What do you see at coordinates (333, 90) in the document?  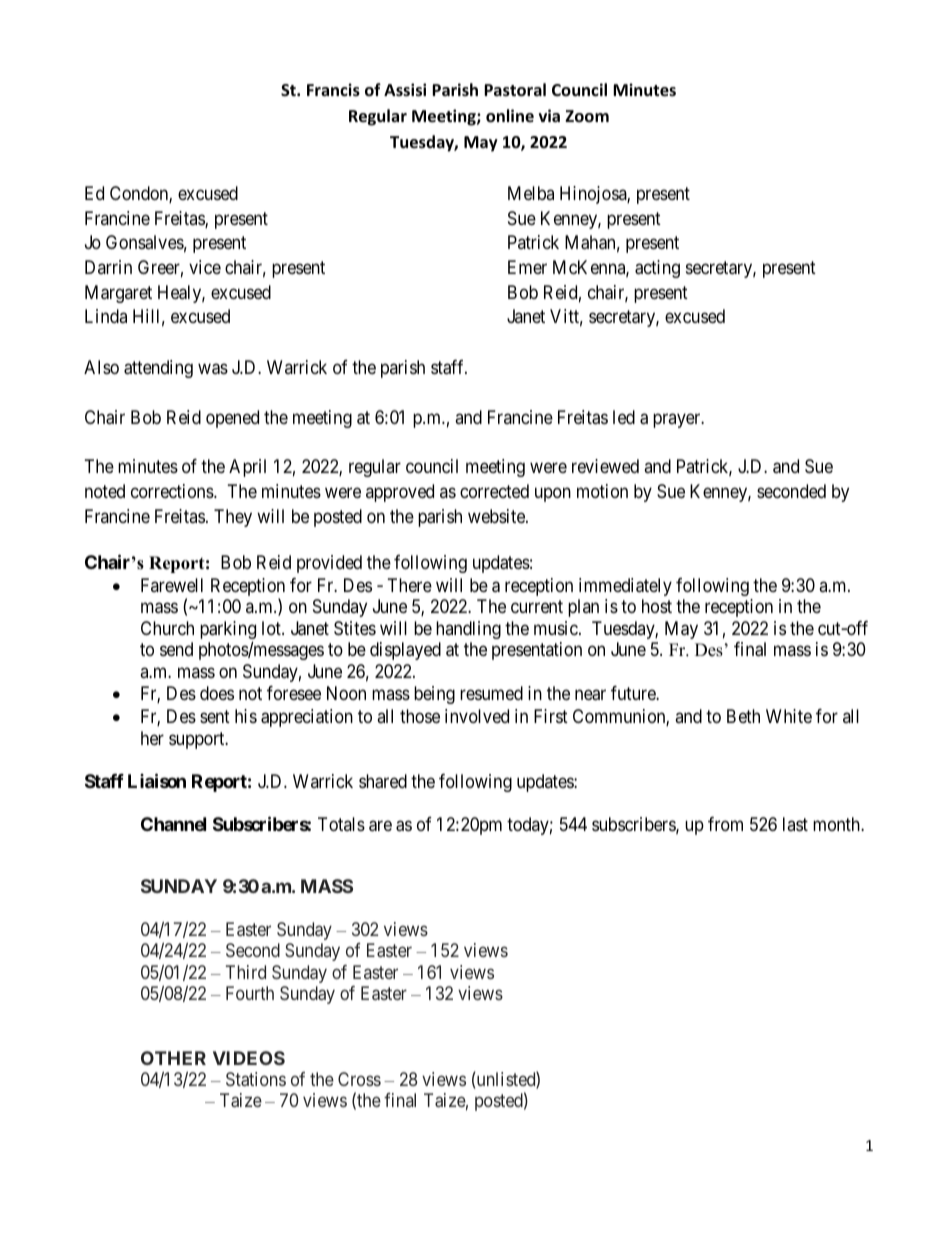 I see `Francis` at bounding box center [333, 90].
